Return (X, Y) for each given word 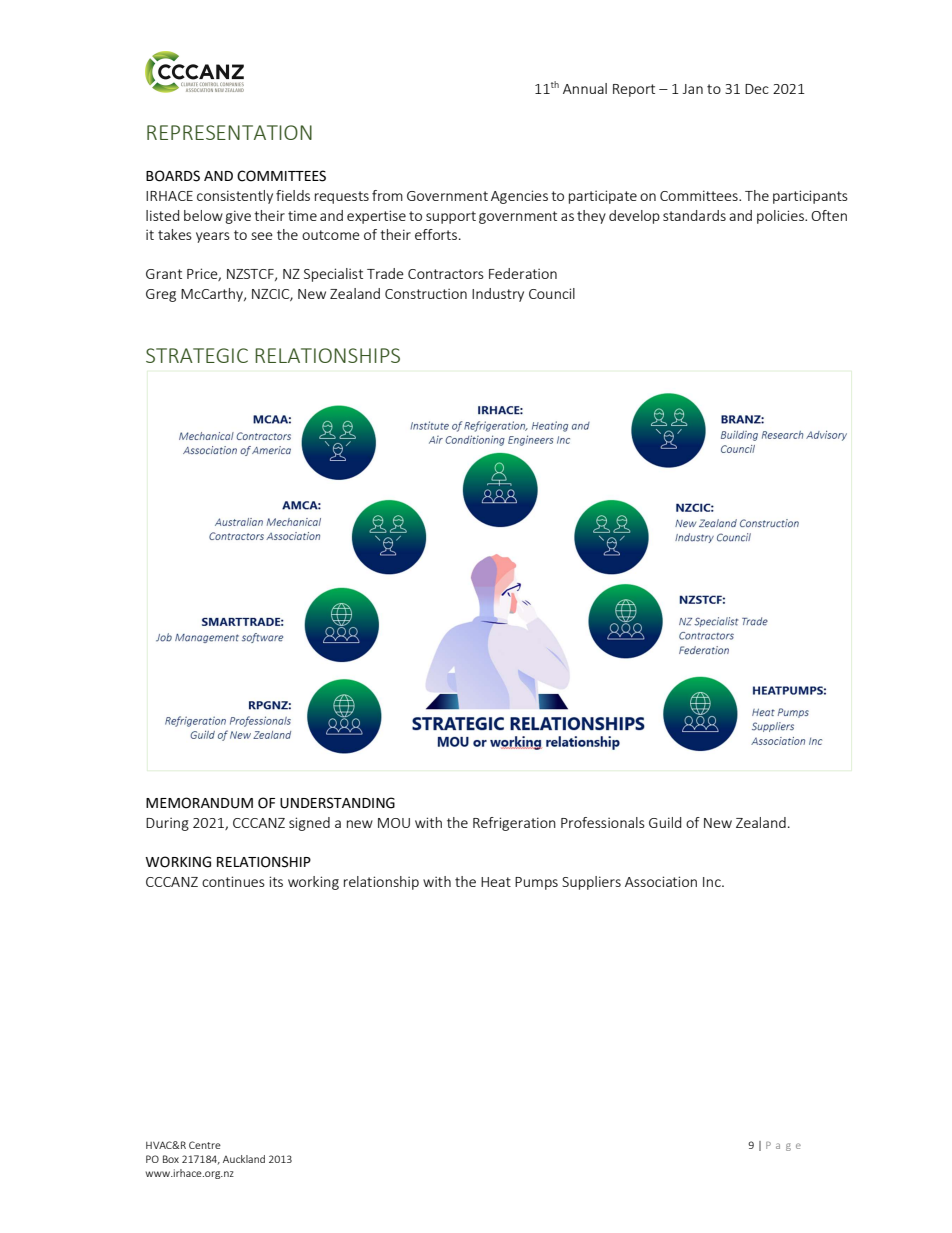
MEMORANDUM (199, 803)
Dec (757, 89)
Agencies (519, 197)
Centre (205, 1145)
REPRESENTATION (229, 132)
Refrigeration (514, 824)
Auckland (244, 1159)
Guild (665, 822)
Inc (713, 882)
